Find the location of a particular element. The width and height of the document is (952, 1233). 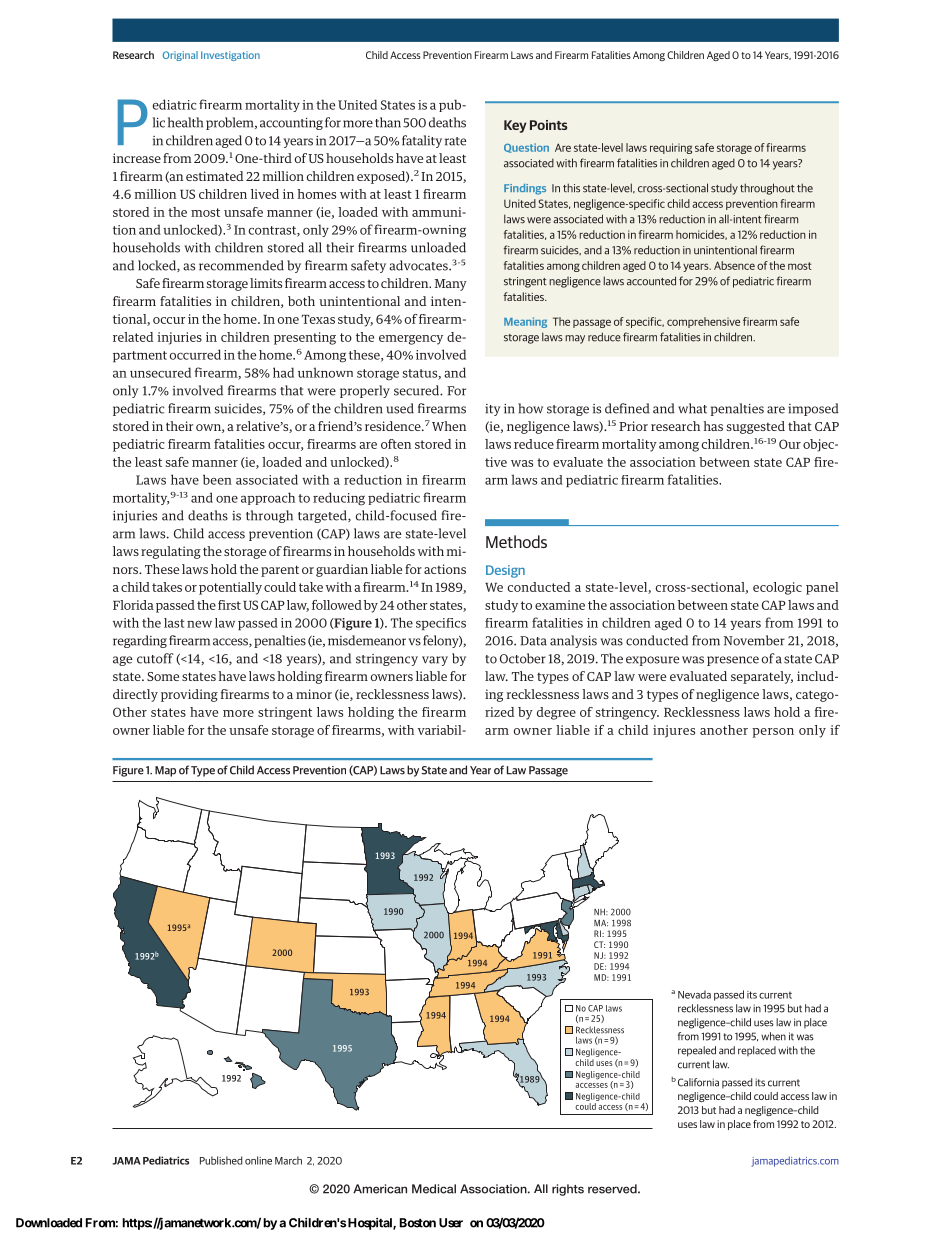

Original is located at coordinates (180, 56).
